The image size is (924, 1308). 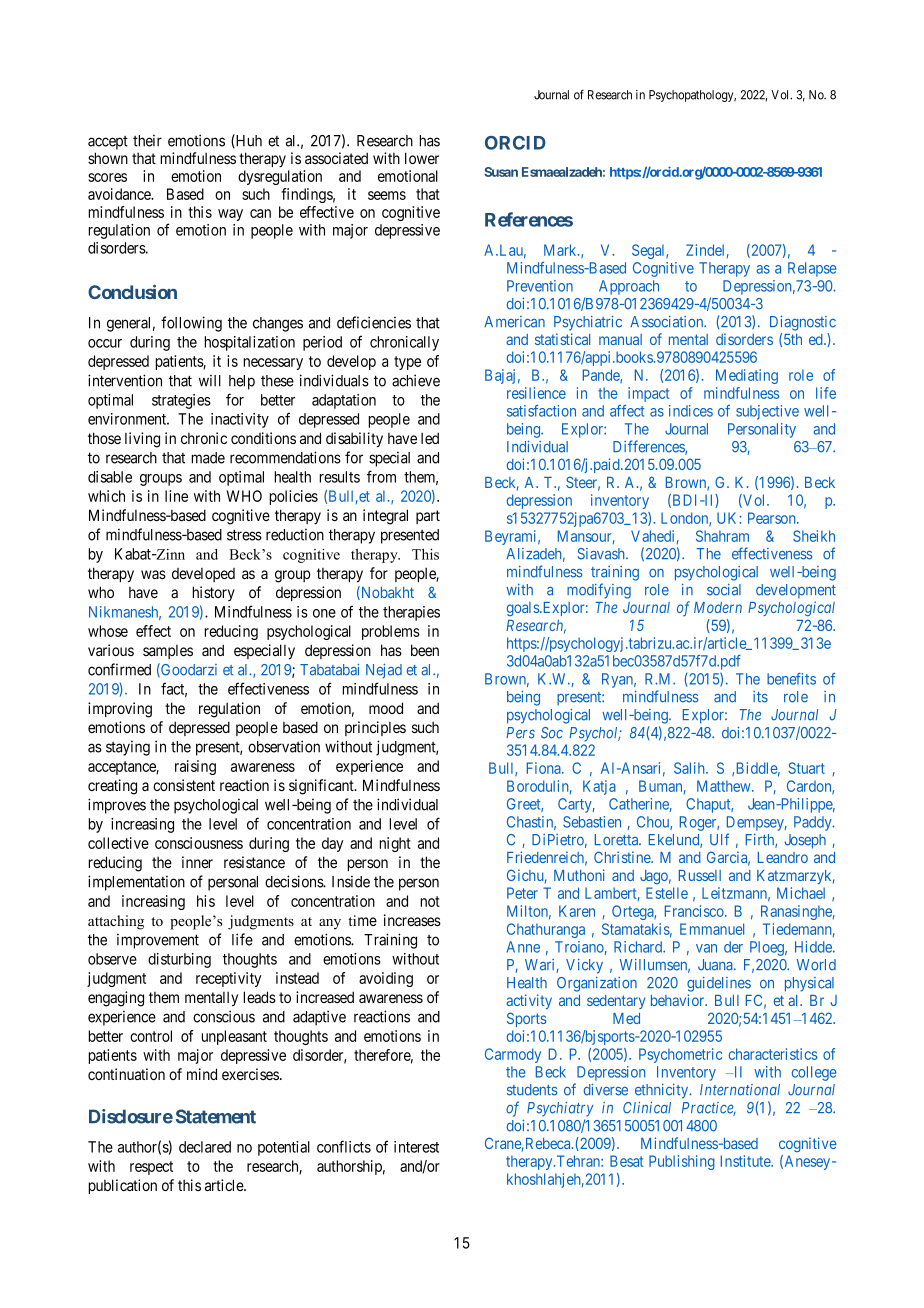 What do you see at coordinates (158, 941) in the screenshot?
I see `improvement` at bounding box center [158, 941].
